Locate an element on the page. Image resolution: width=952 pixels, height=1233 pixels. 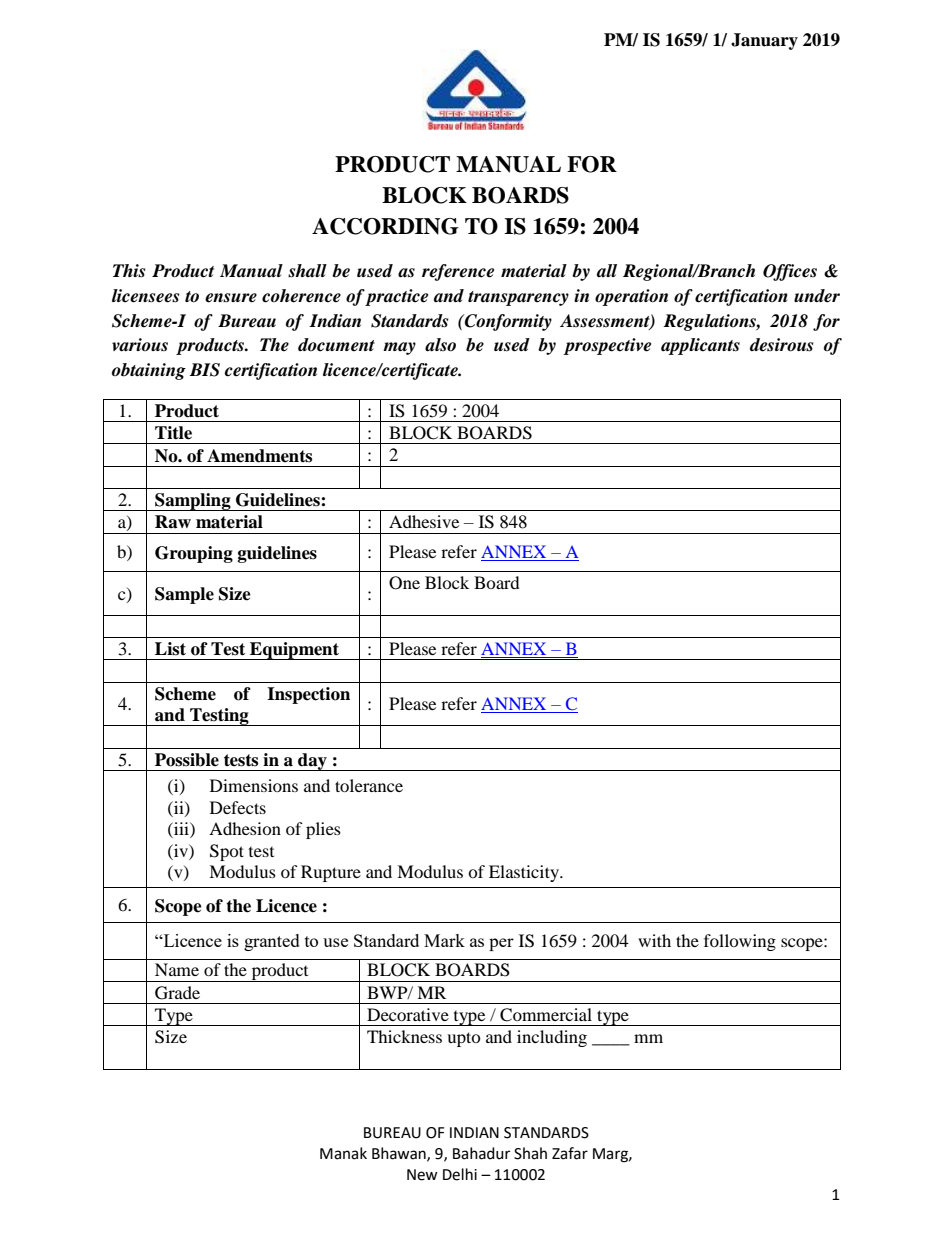
applicants is located at coordinates (700, 346).
